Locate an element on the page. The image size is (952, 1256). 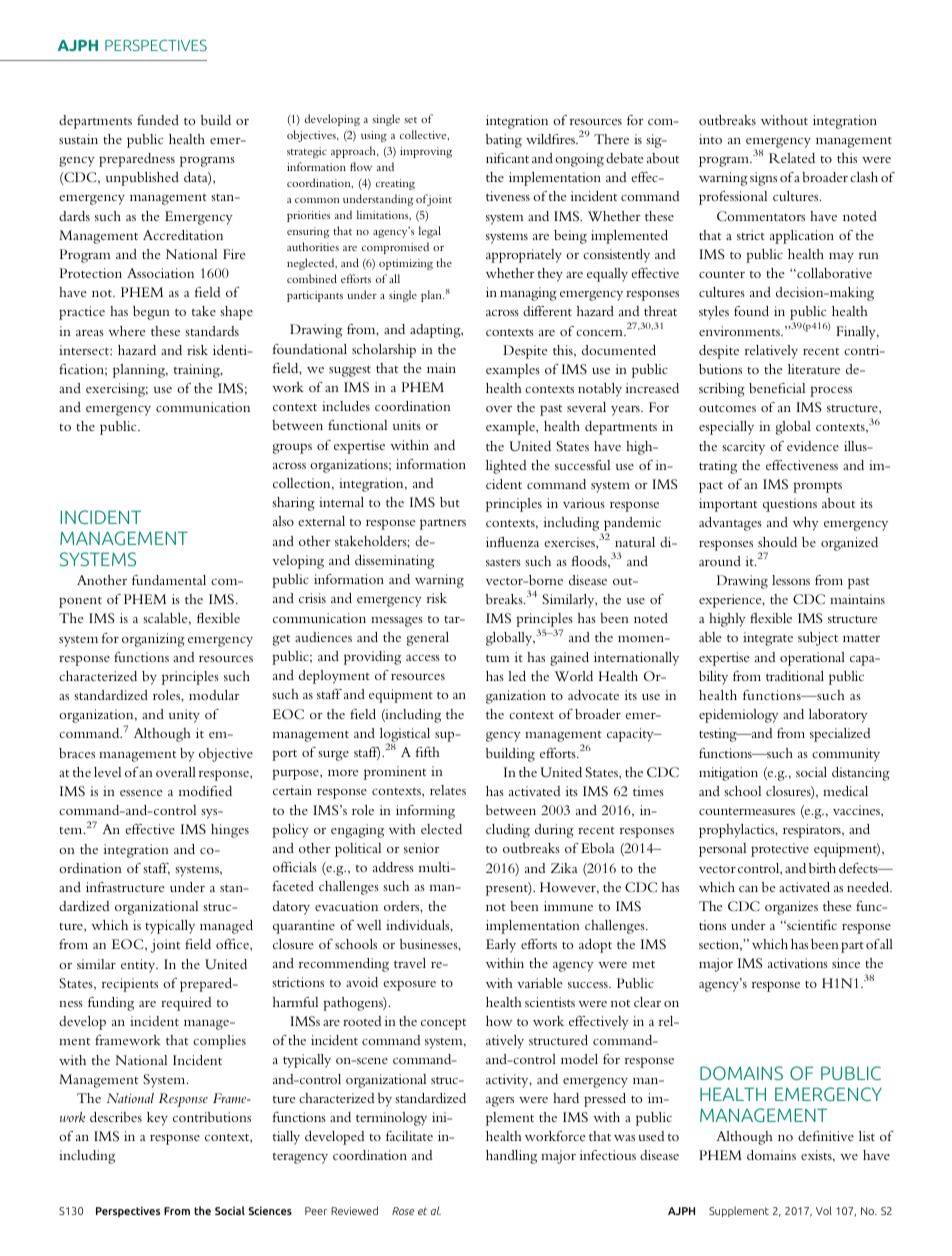
various is located at coordinates (584, 503).
